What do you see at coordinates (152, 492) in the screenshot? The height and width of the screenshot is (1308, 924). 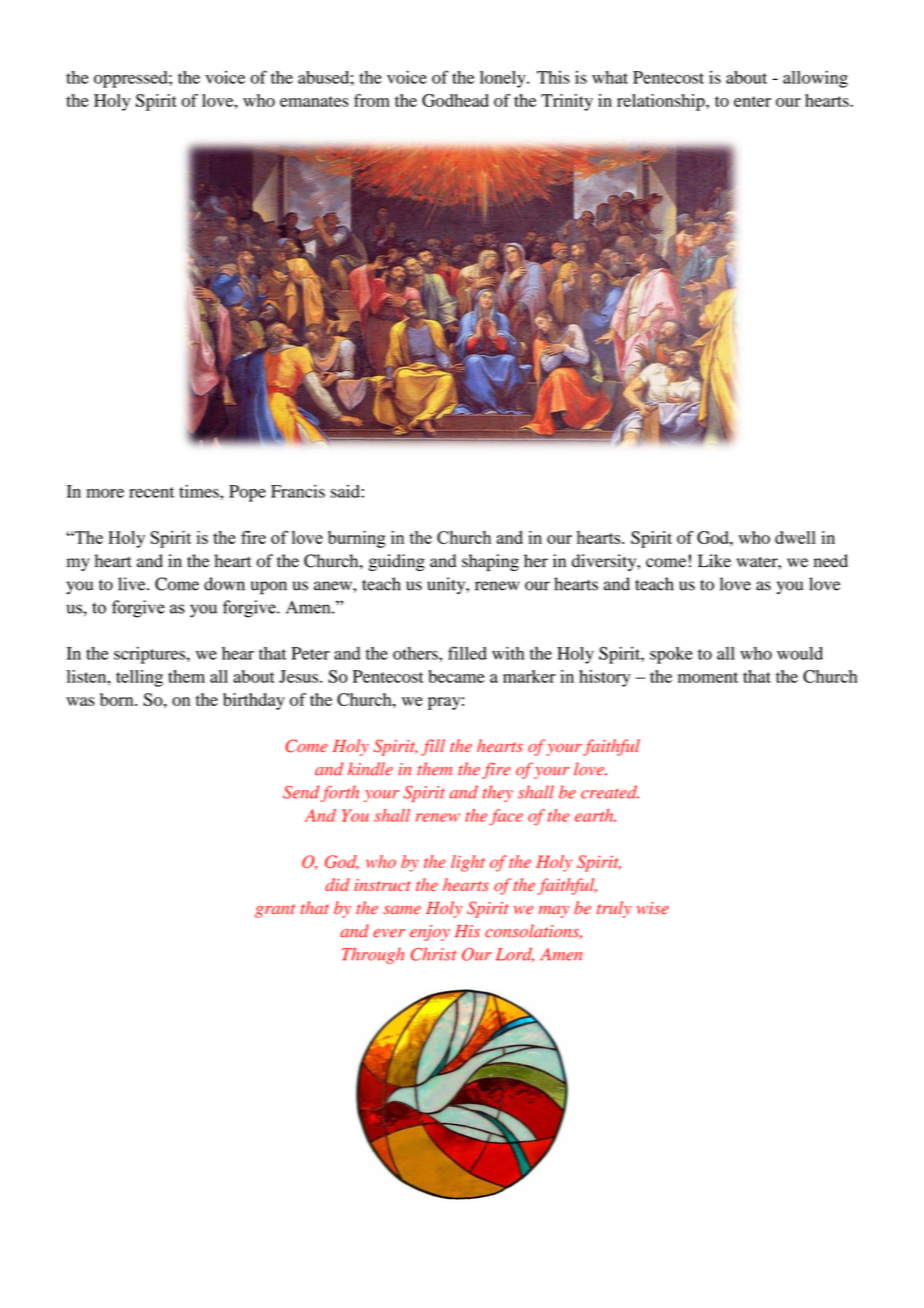 I see `recent` at bounding box center [152, 492].
